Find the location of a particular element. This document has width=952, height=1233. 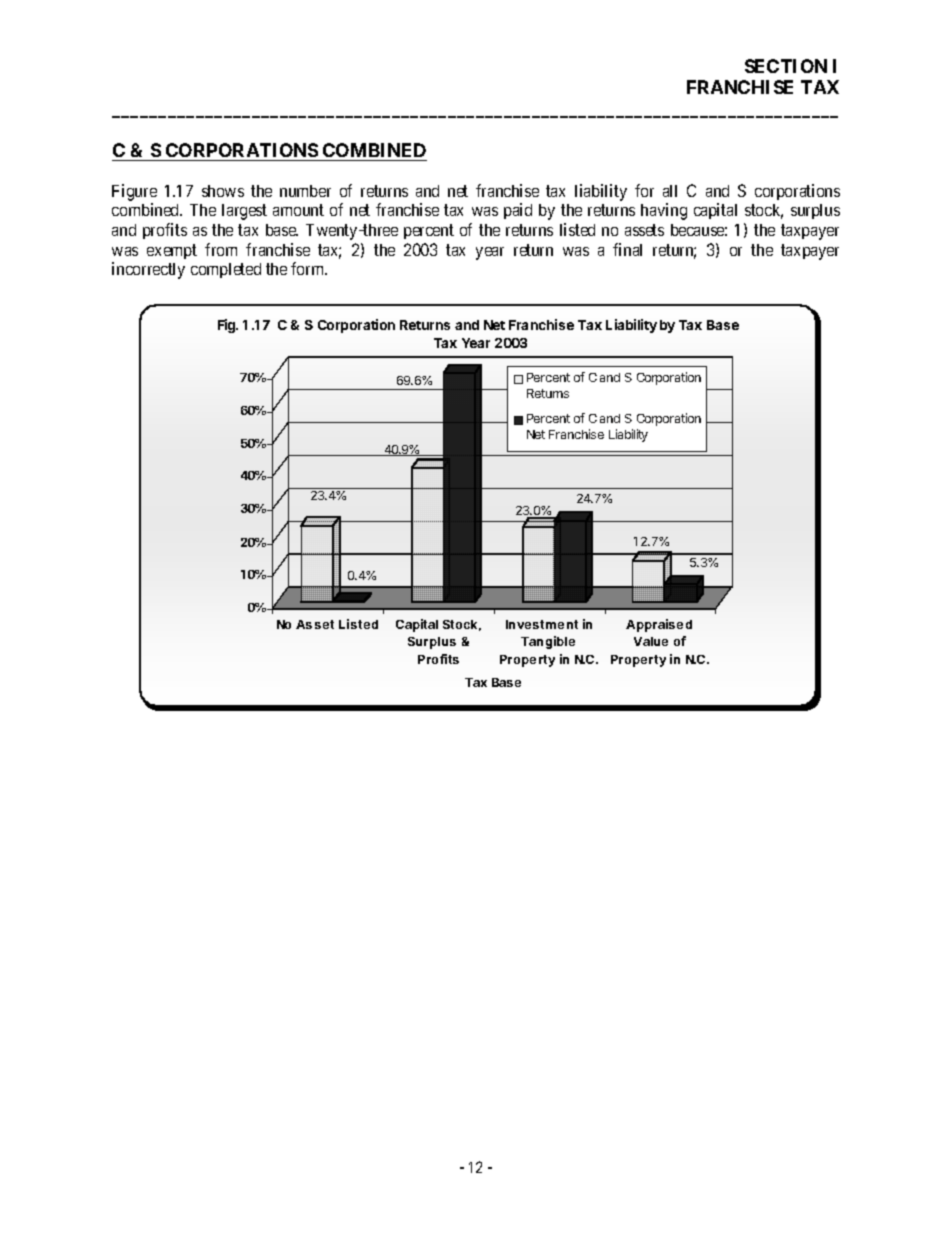

Value is located at coordinates (651, 641).
